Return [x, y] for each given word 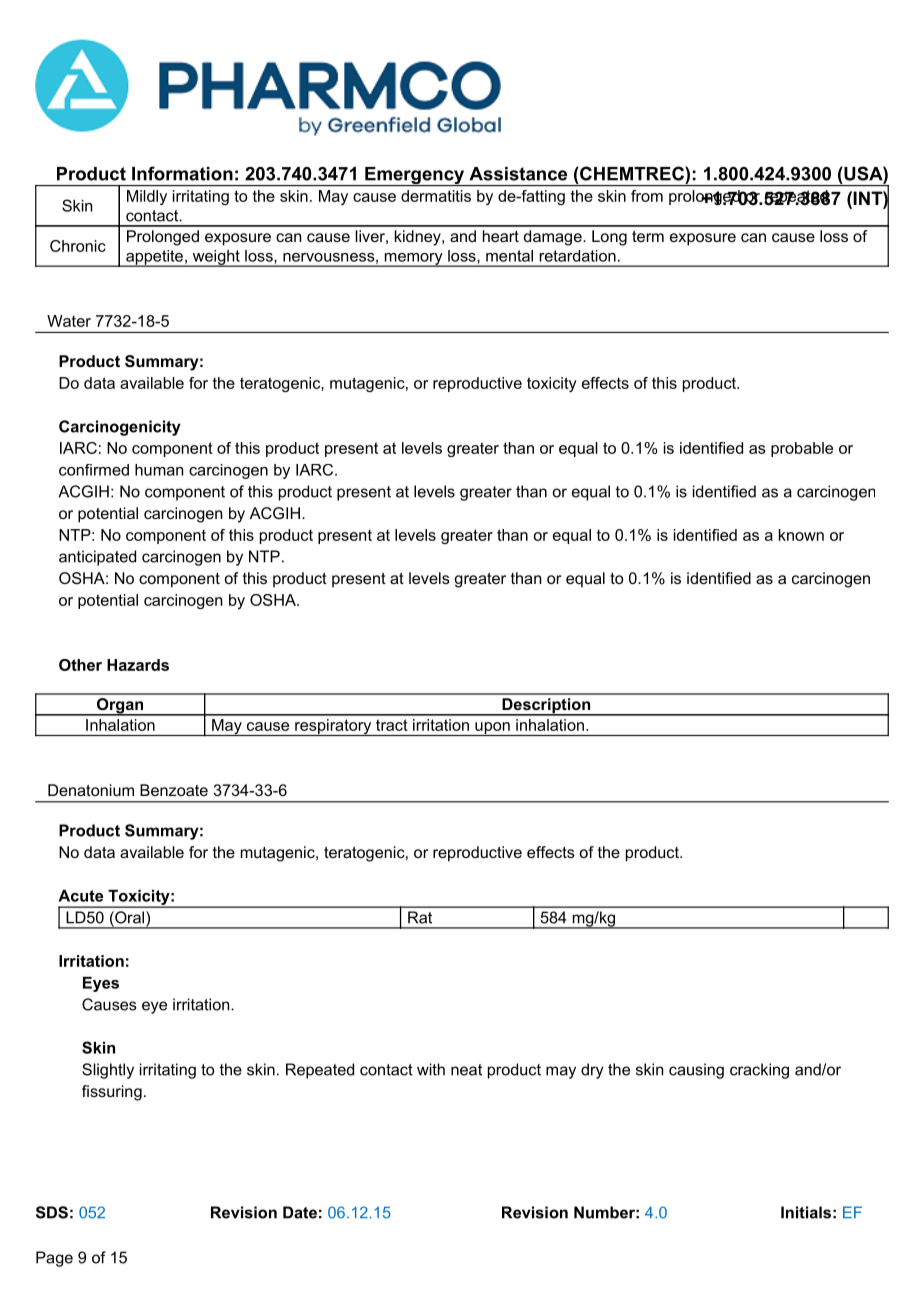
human [159, 470]
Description [546, 707]
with [431, 1069]
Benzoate [174, 790]
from [647, 196]
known [801, 535]
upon [492, 729]
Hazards [138, 665]
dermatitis [436, 196]
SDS [52, 1212]
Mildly [147, 197]
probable [802, 449]
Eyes [101, 984]
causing [696, 1071]
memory [413, 260]
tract [392, 725]
